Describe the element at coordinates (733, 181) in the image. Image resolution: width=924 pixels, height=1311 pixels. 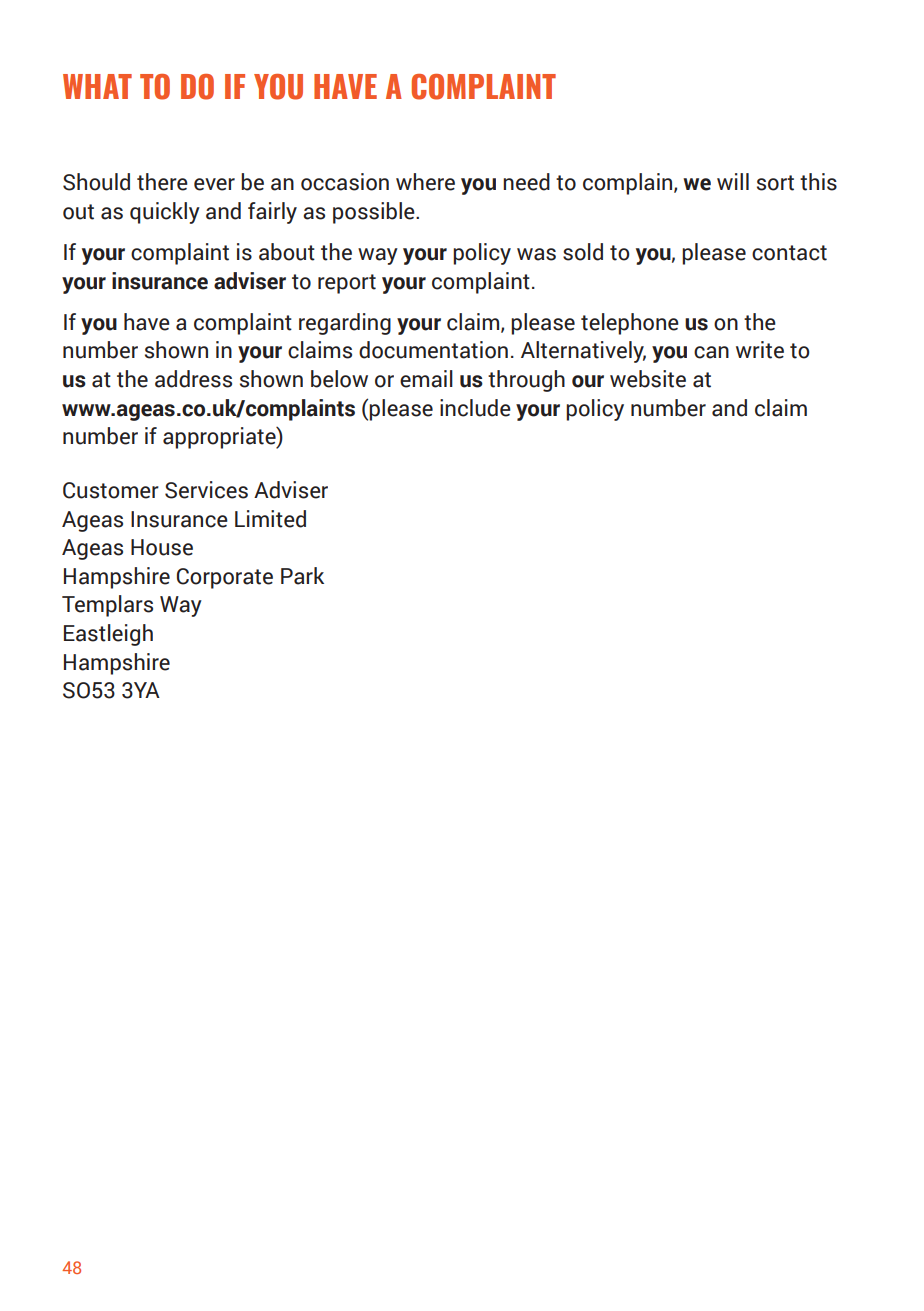
I see `will` at that location.
